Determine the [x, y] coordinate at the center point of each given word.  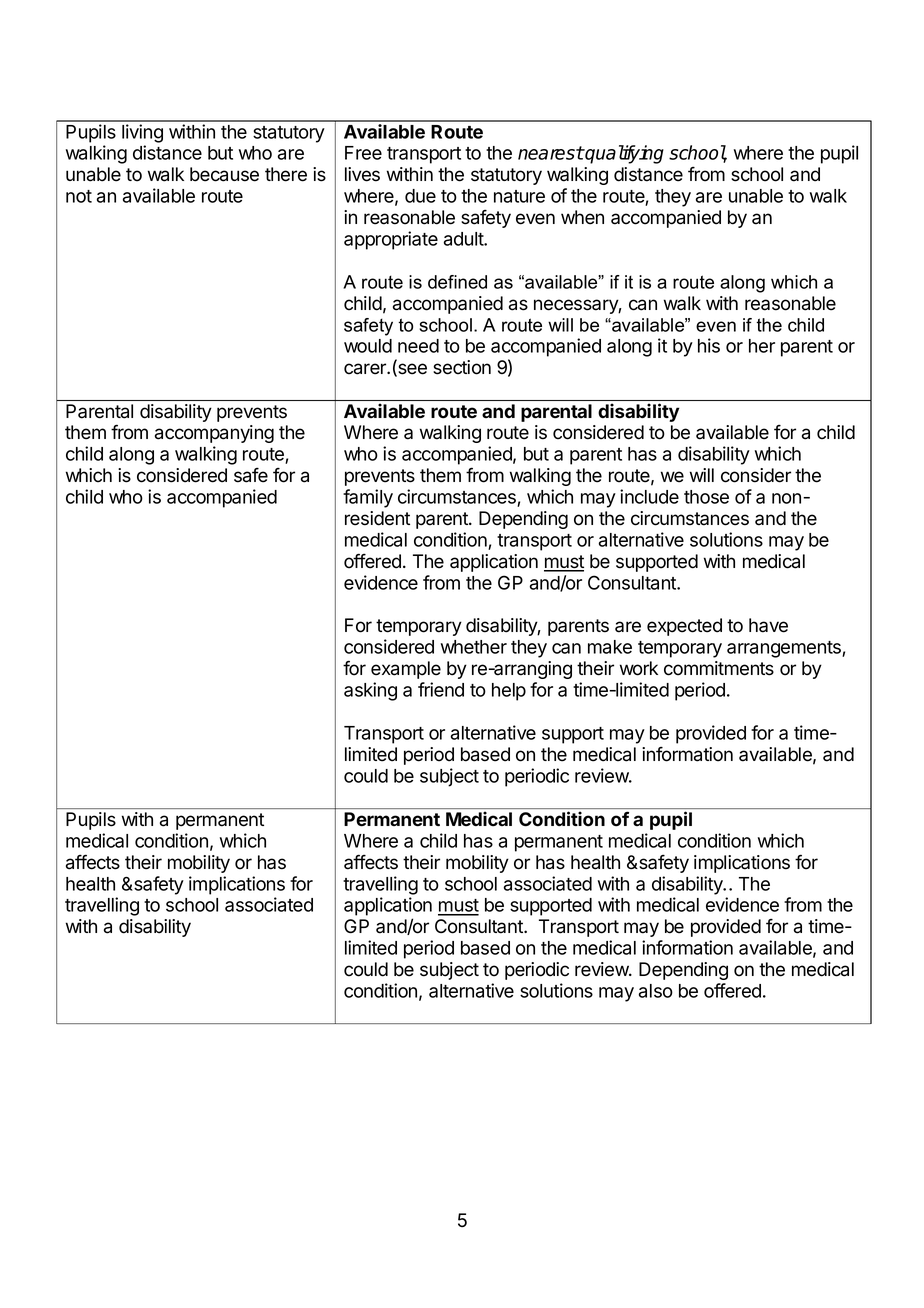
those [706, 497]
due [420, 196]
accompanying [214, 434]
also [656, 991]
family [368, 498]
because [224, 174]
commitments [719, 668]
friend [441, 689]
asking [370, 691]
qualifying [624, 154]
